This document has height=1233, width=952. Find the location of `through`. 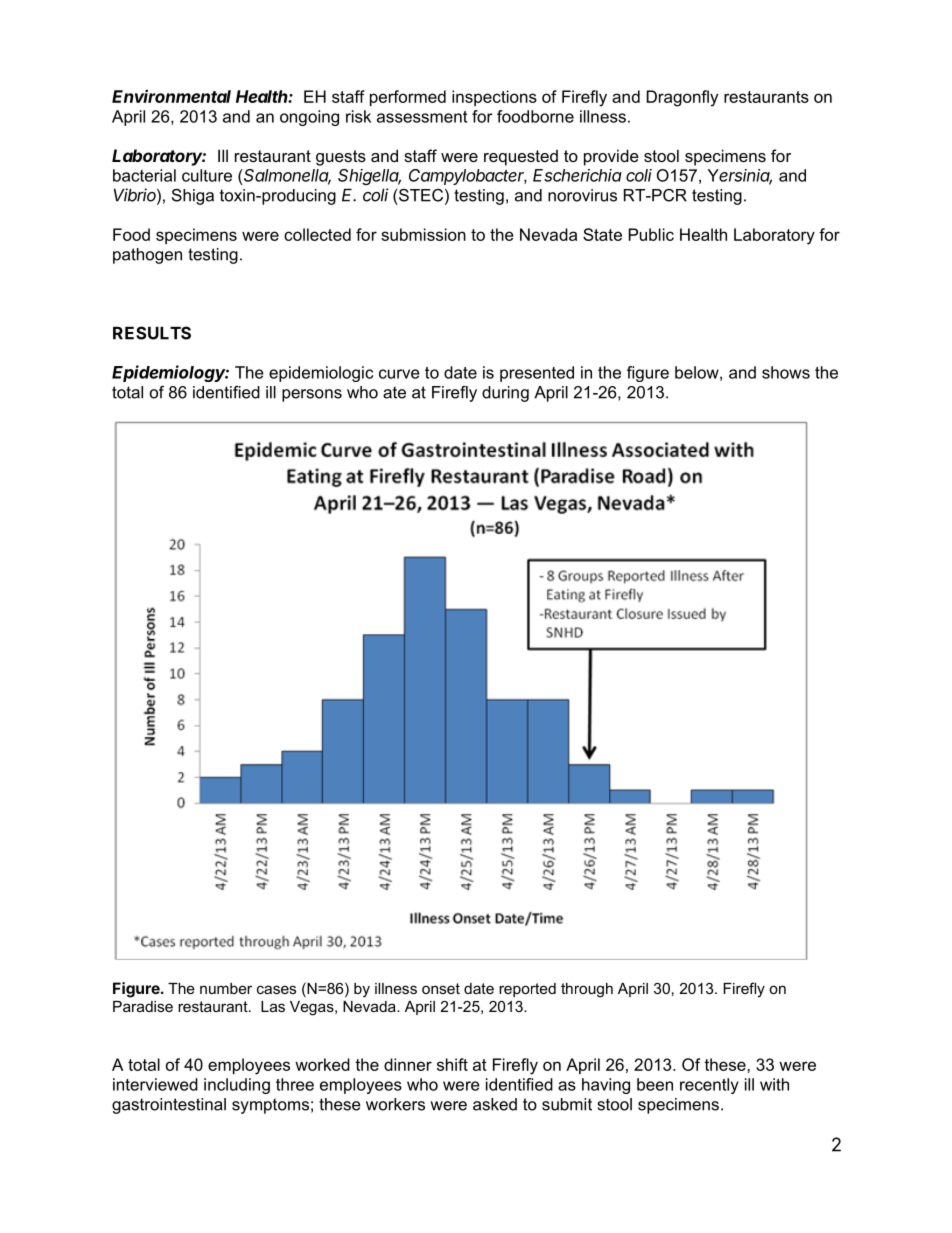

through is located at coordinates (587, 990).
